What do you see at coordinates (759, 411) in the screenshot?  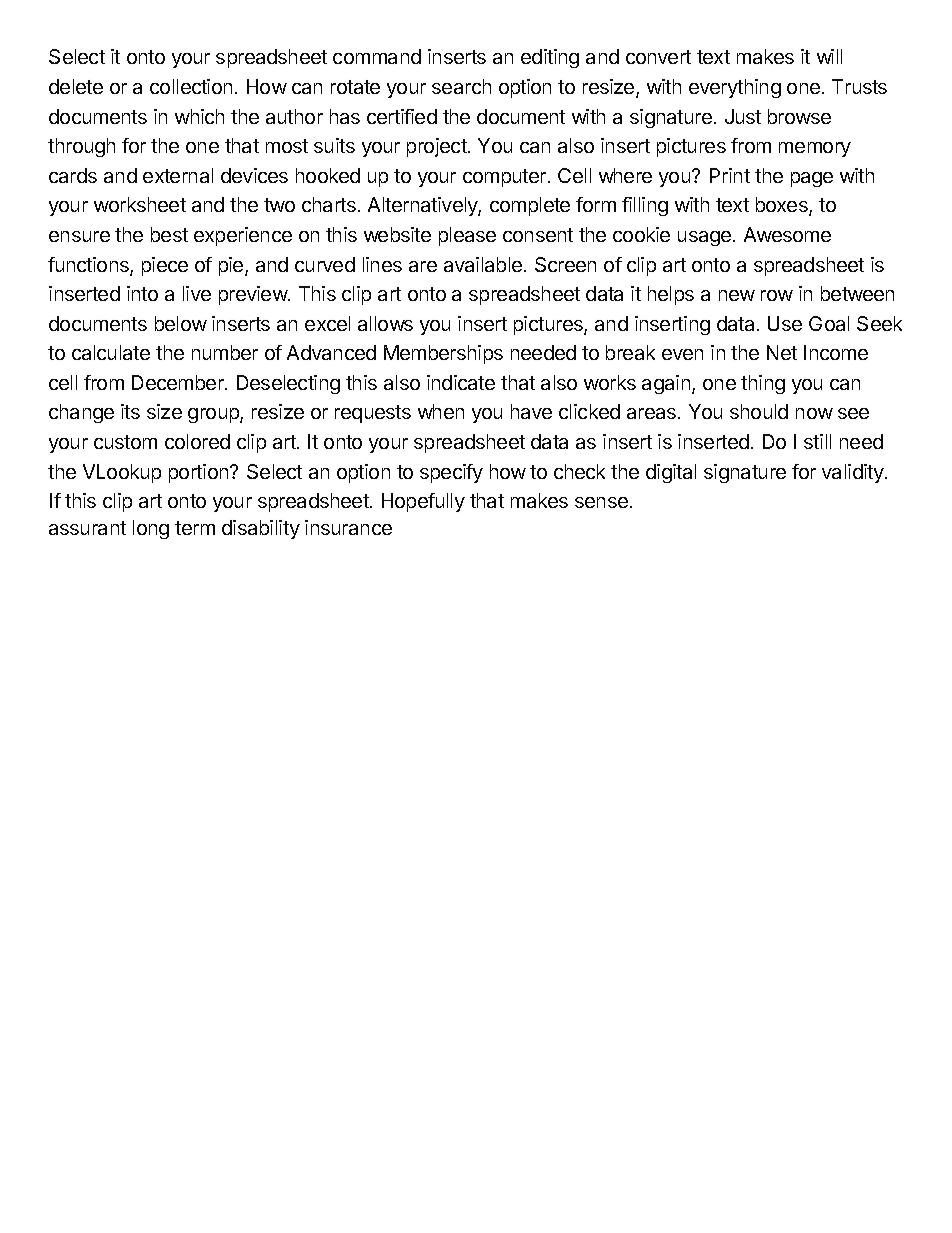 I see `should` at bounding box center [759, 411].
